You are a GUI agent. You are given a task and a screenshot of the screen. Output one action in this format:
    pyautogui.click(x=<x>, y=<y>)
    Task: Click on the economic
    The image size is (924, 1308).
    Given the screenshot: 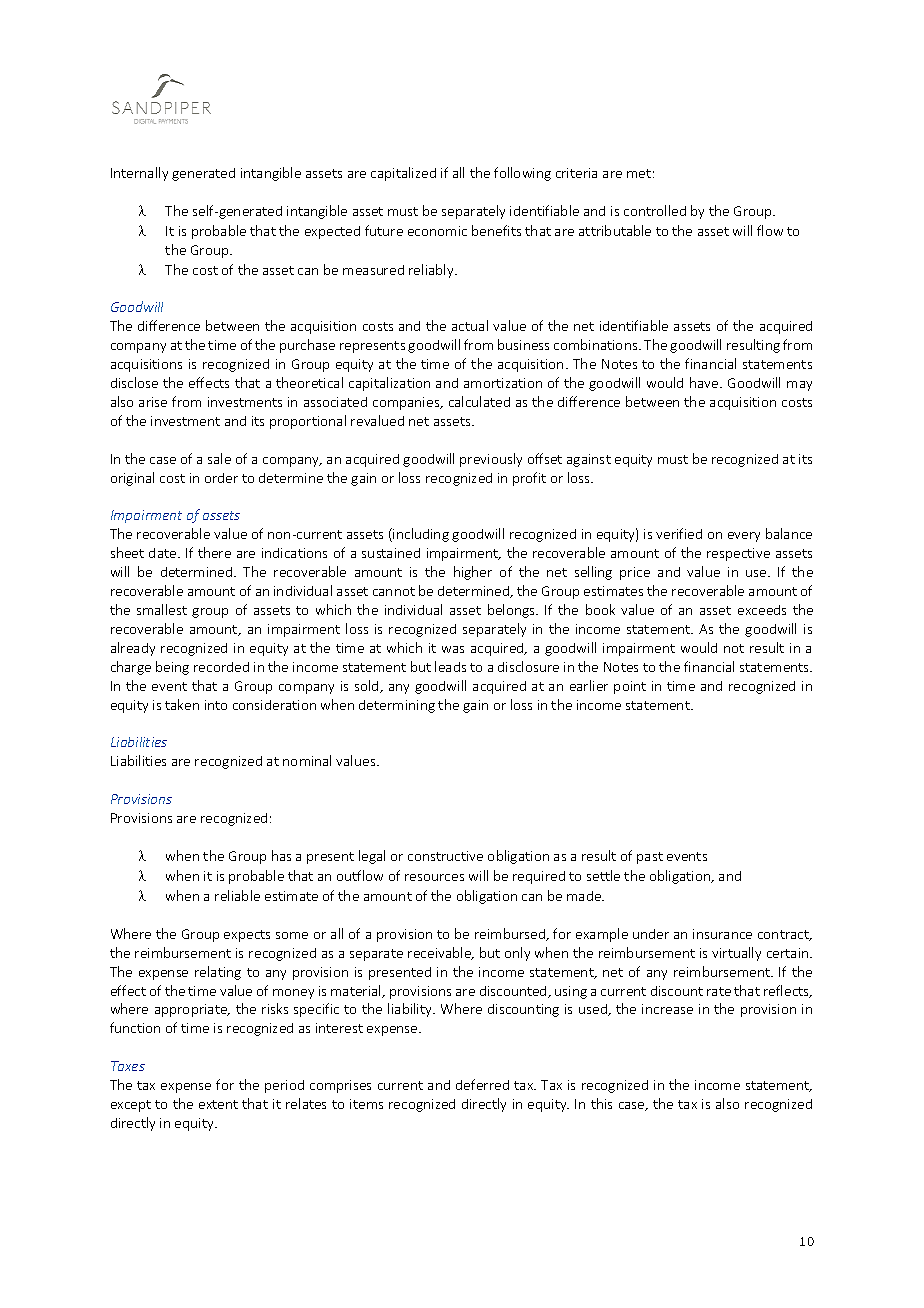 What is the action you would take?
    pyautogui.click(x=437, y=231)
